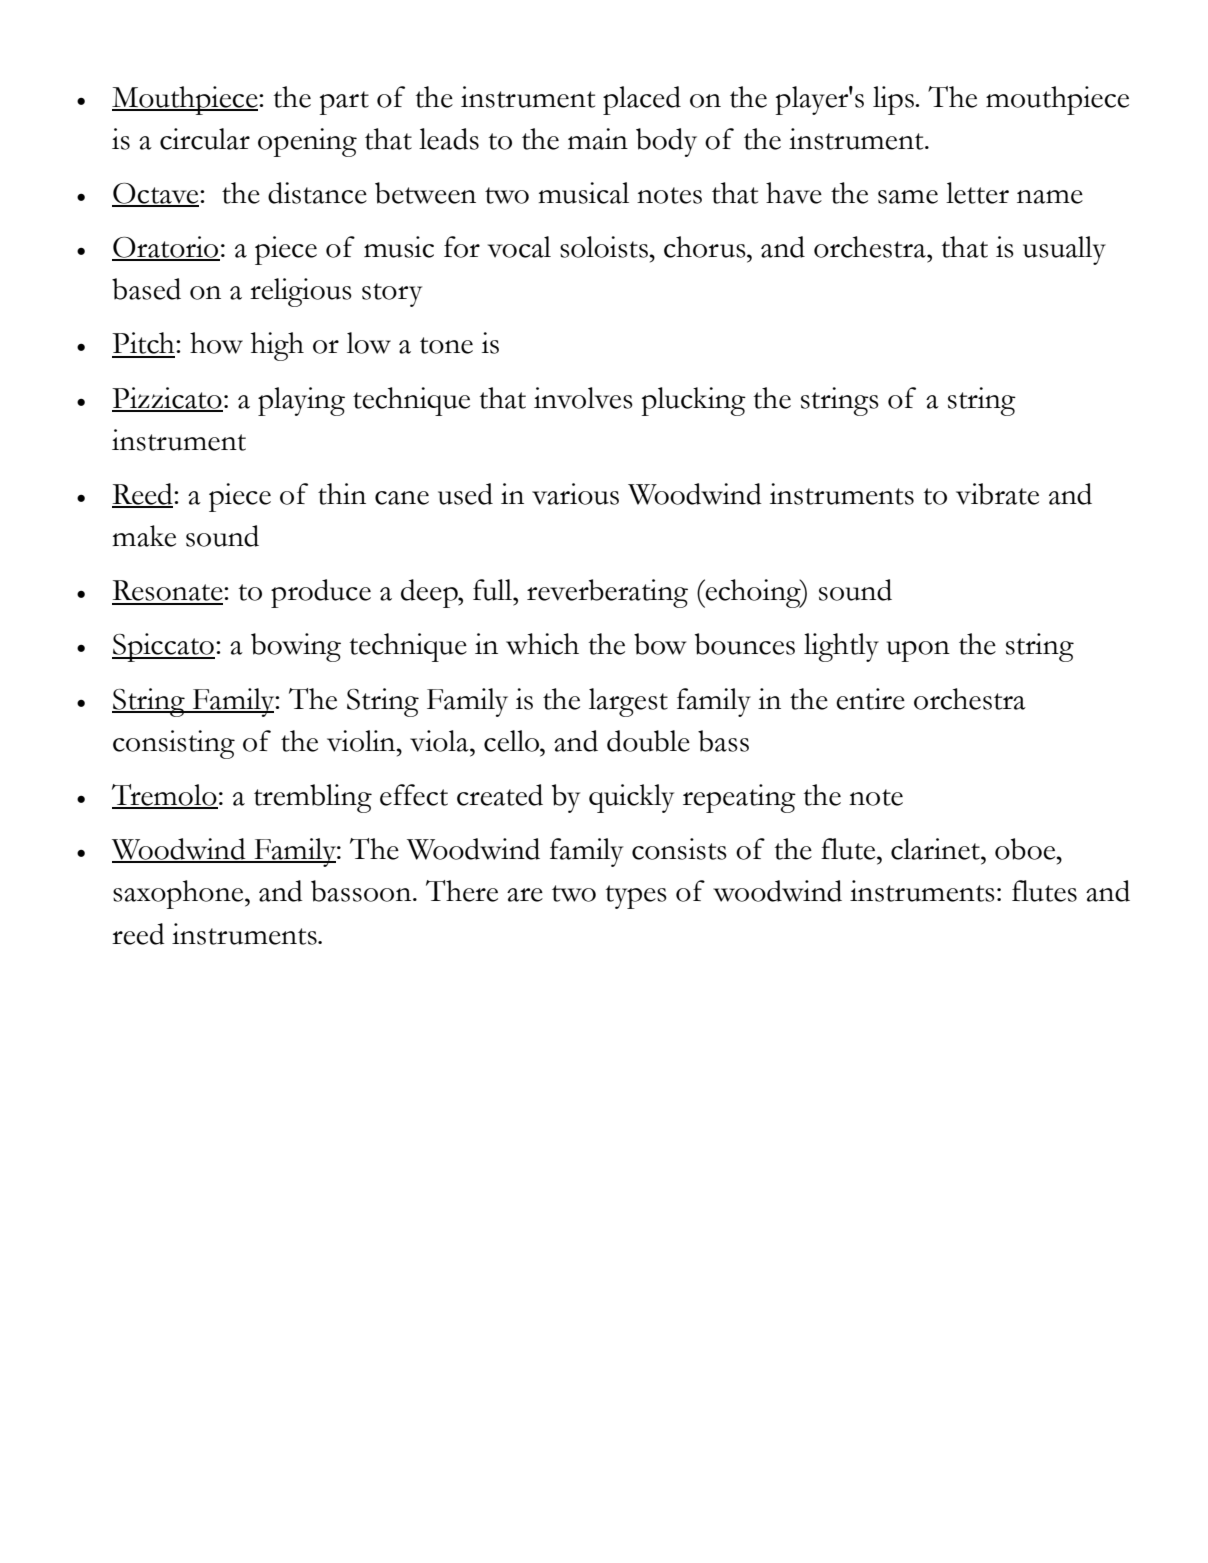 This document has width=1208, height=1563. What do you see at coordinates (598, 139) in the document?
I see `main` at bounding box center [598, 139].
